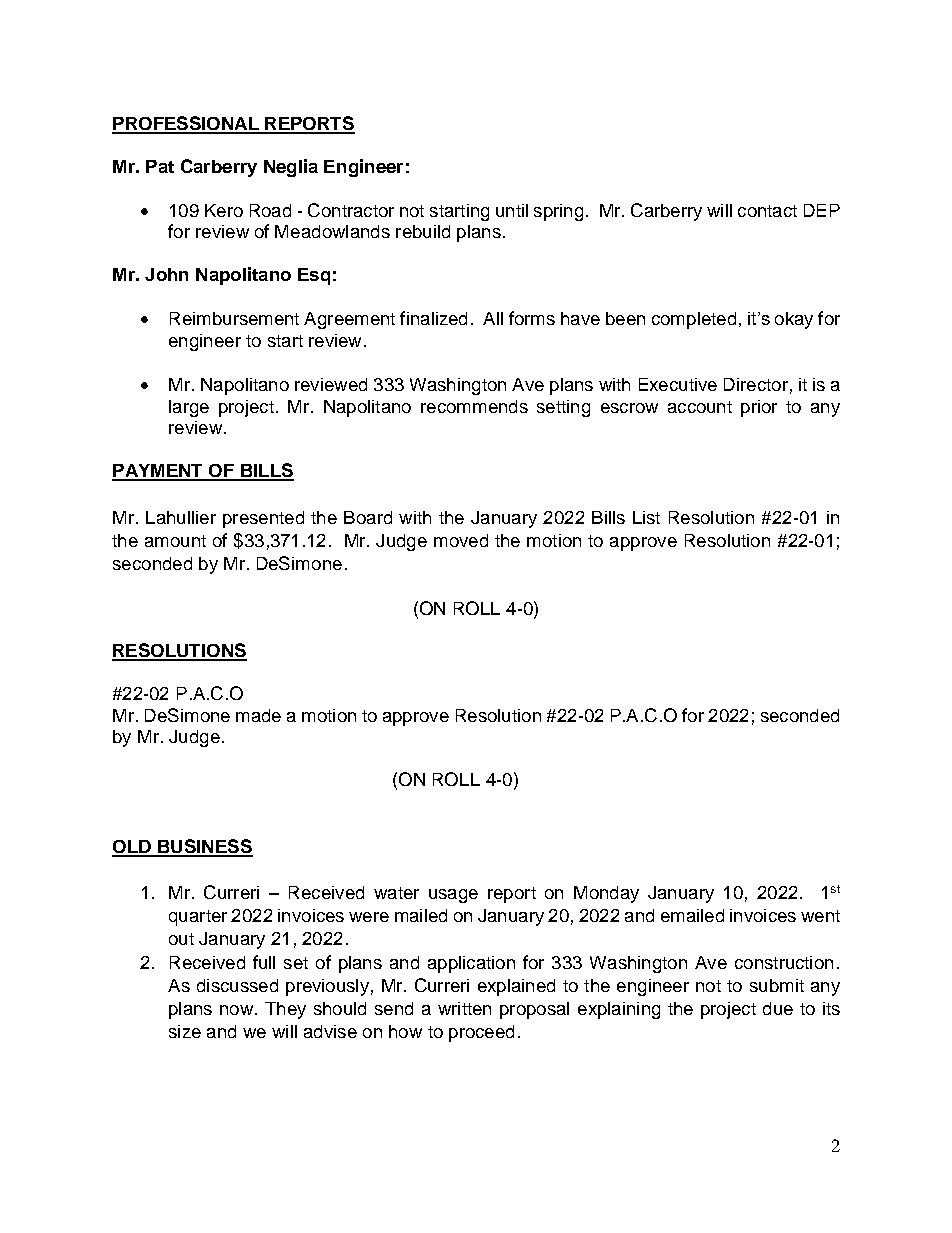  Describe the element at coordinates (756, 384) in the screenshot. I see `Director` at that location.
